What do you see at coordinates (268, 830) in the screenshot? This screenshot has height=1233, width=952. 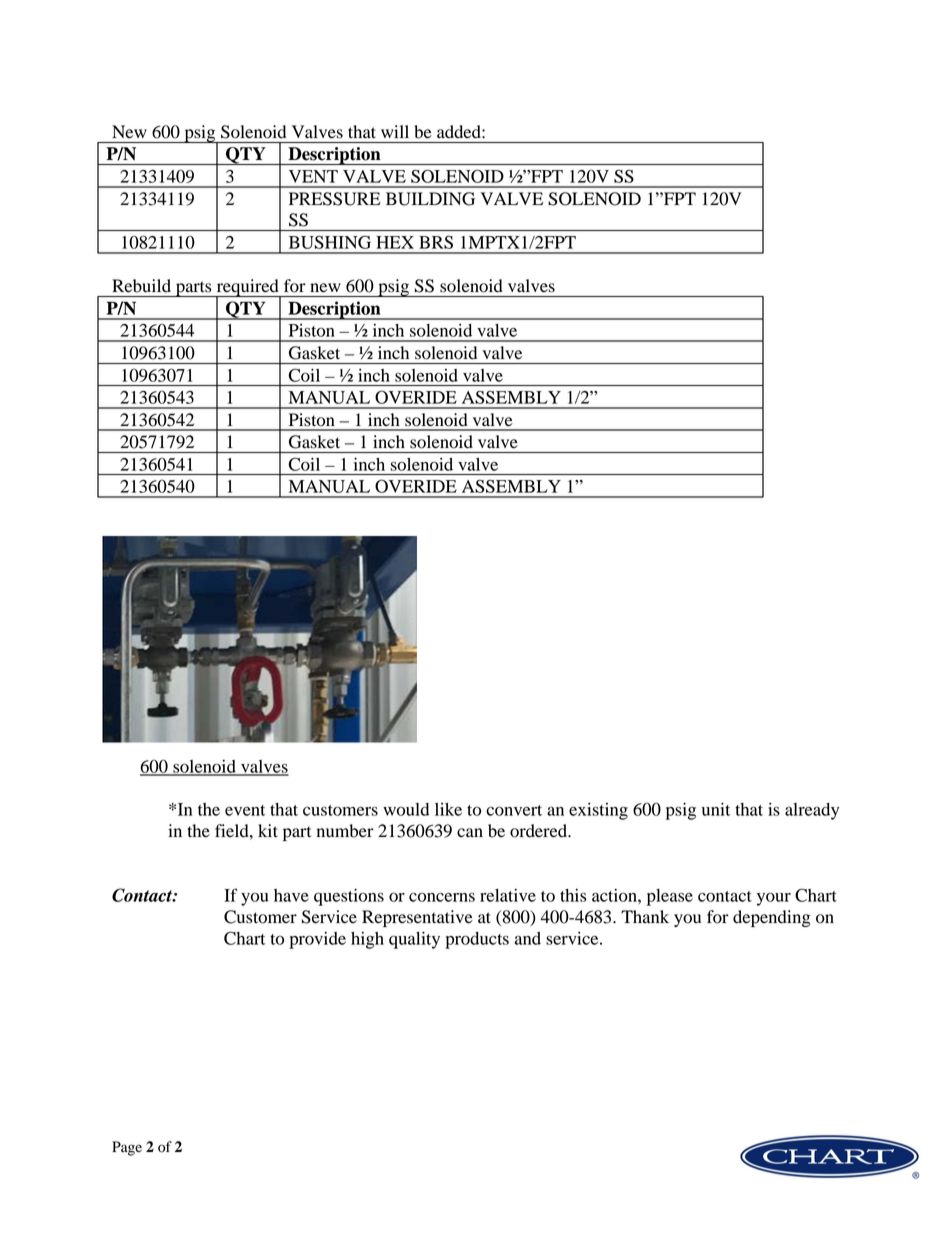 I see `kit` at bounding box center [268, 830].
